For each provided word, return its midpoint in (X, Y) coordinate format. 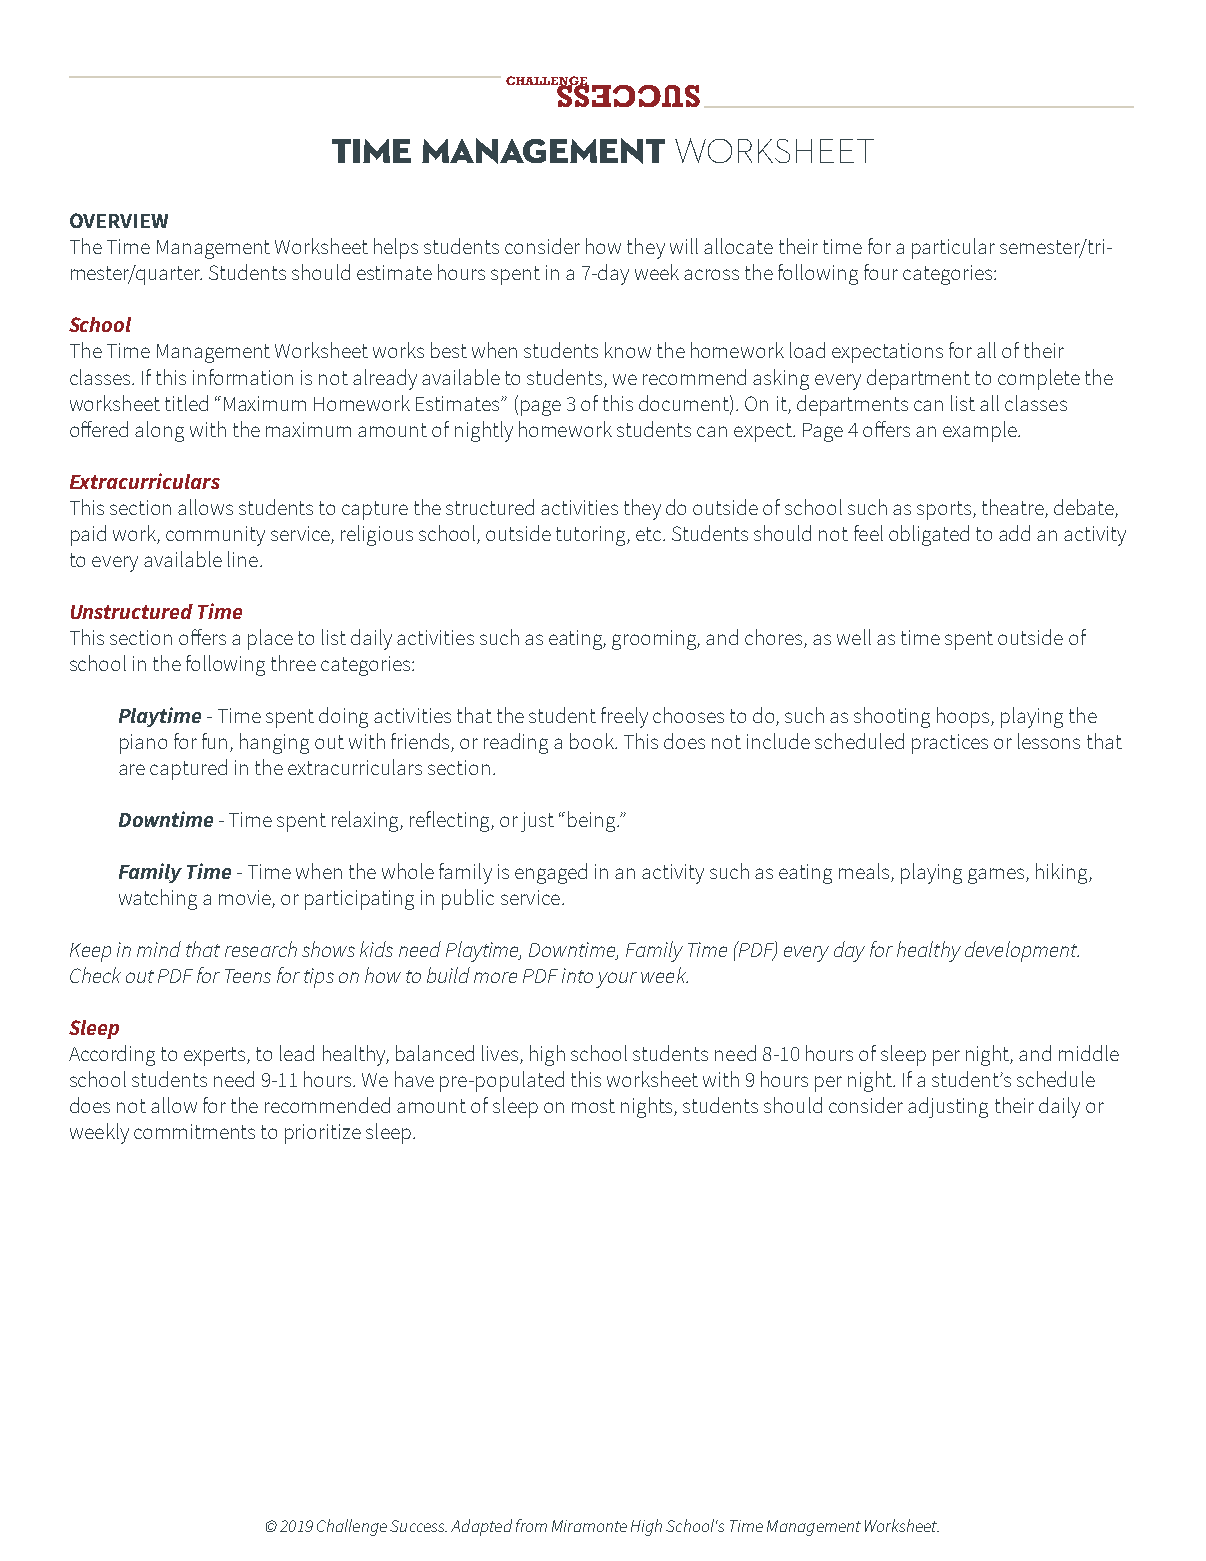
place (270, 639)
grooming (656, 640)
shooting (892, 717)
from (531, 1525)
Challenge (352, 1527)
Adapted (481, 1527)
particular (953, 248)
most (593, 1106)
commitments (194, 1131)
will (684, 246)
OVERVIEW (119, 220)
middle (1089, 1053)
